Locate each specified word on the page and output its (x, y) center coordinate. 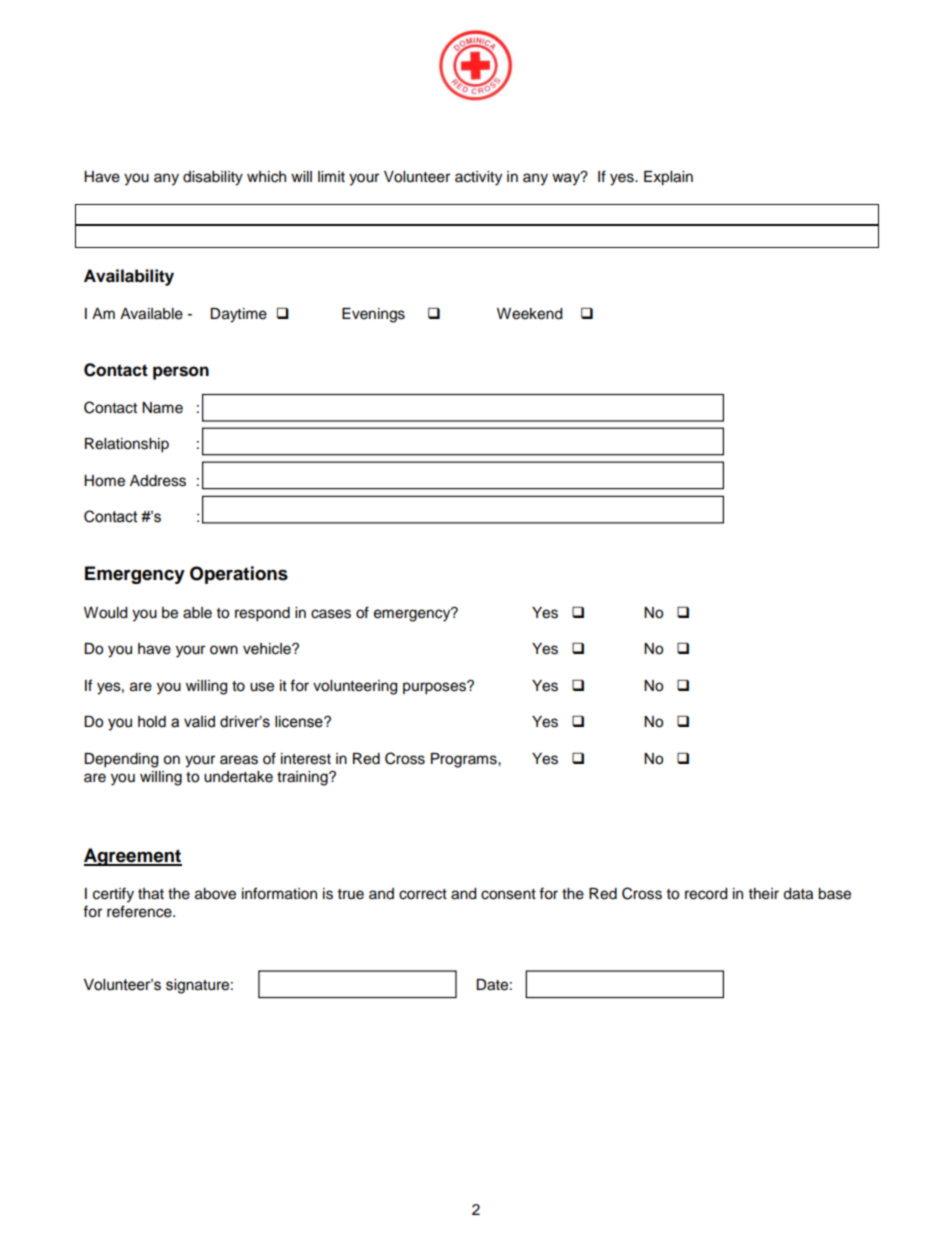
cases (331, 614)
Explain (668, 178)
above (215, 894)
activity (478, 178)
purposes (435, 688)
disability (213, 178)
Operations (239, 575)
